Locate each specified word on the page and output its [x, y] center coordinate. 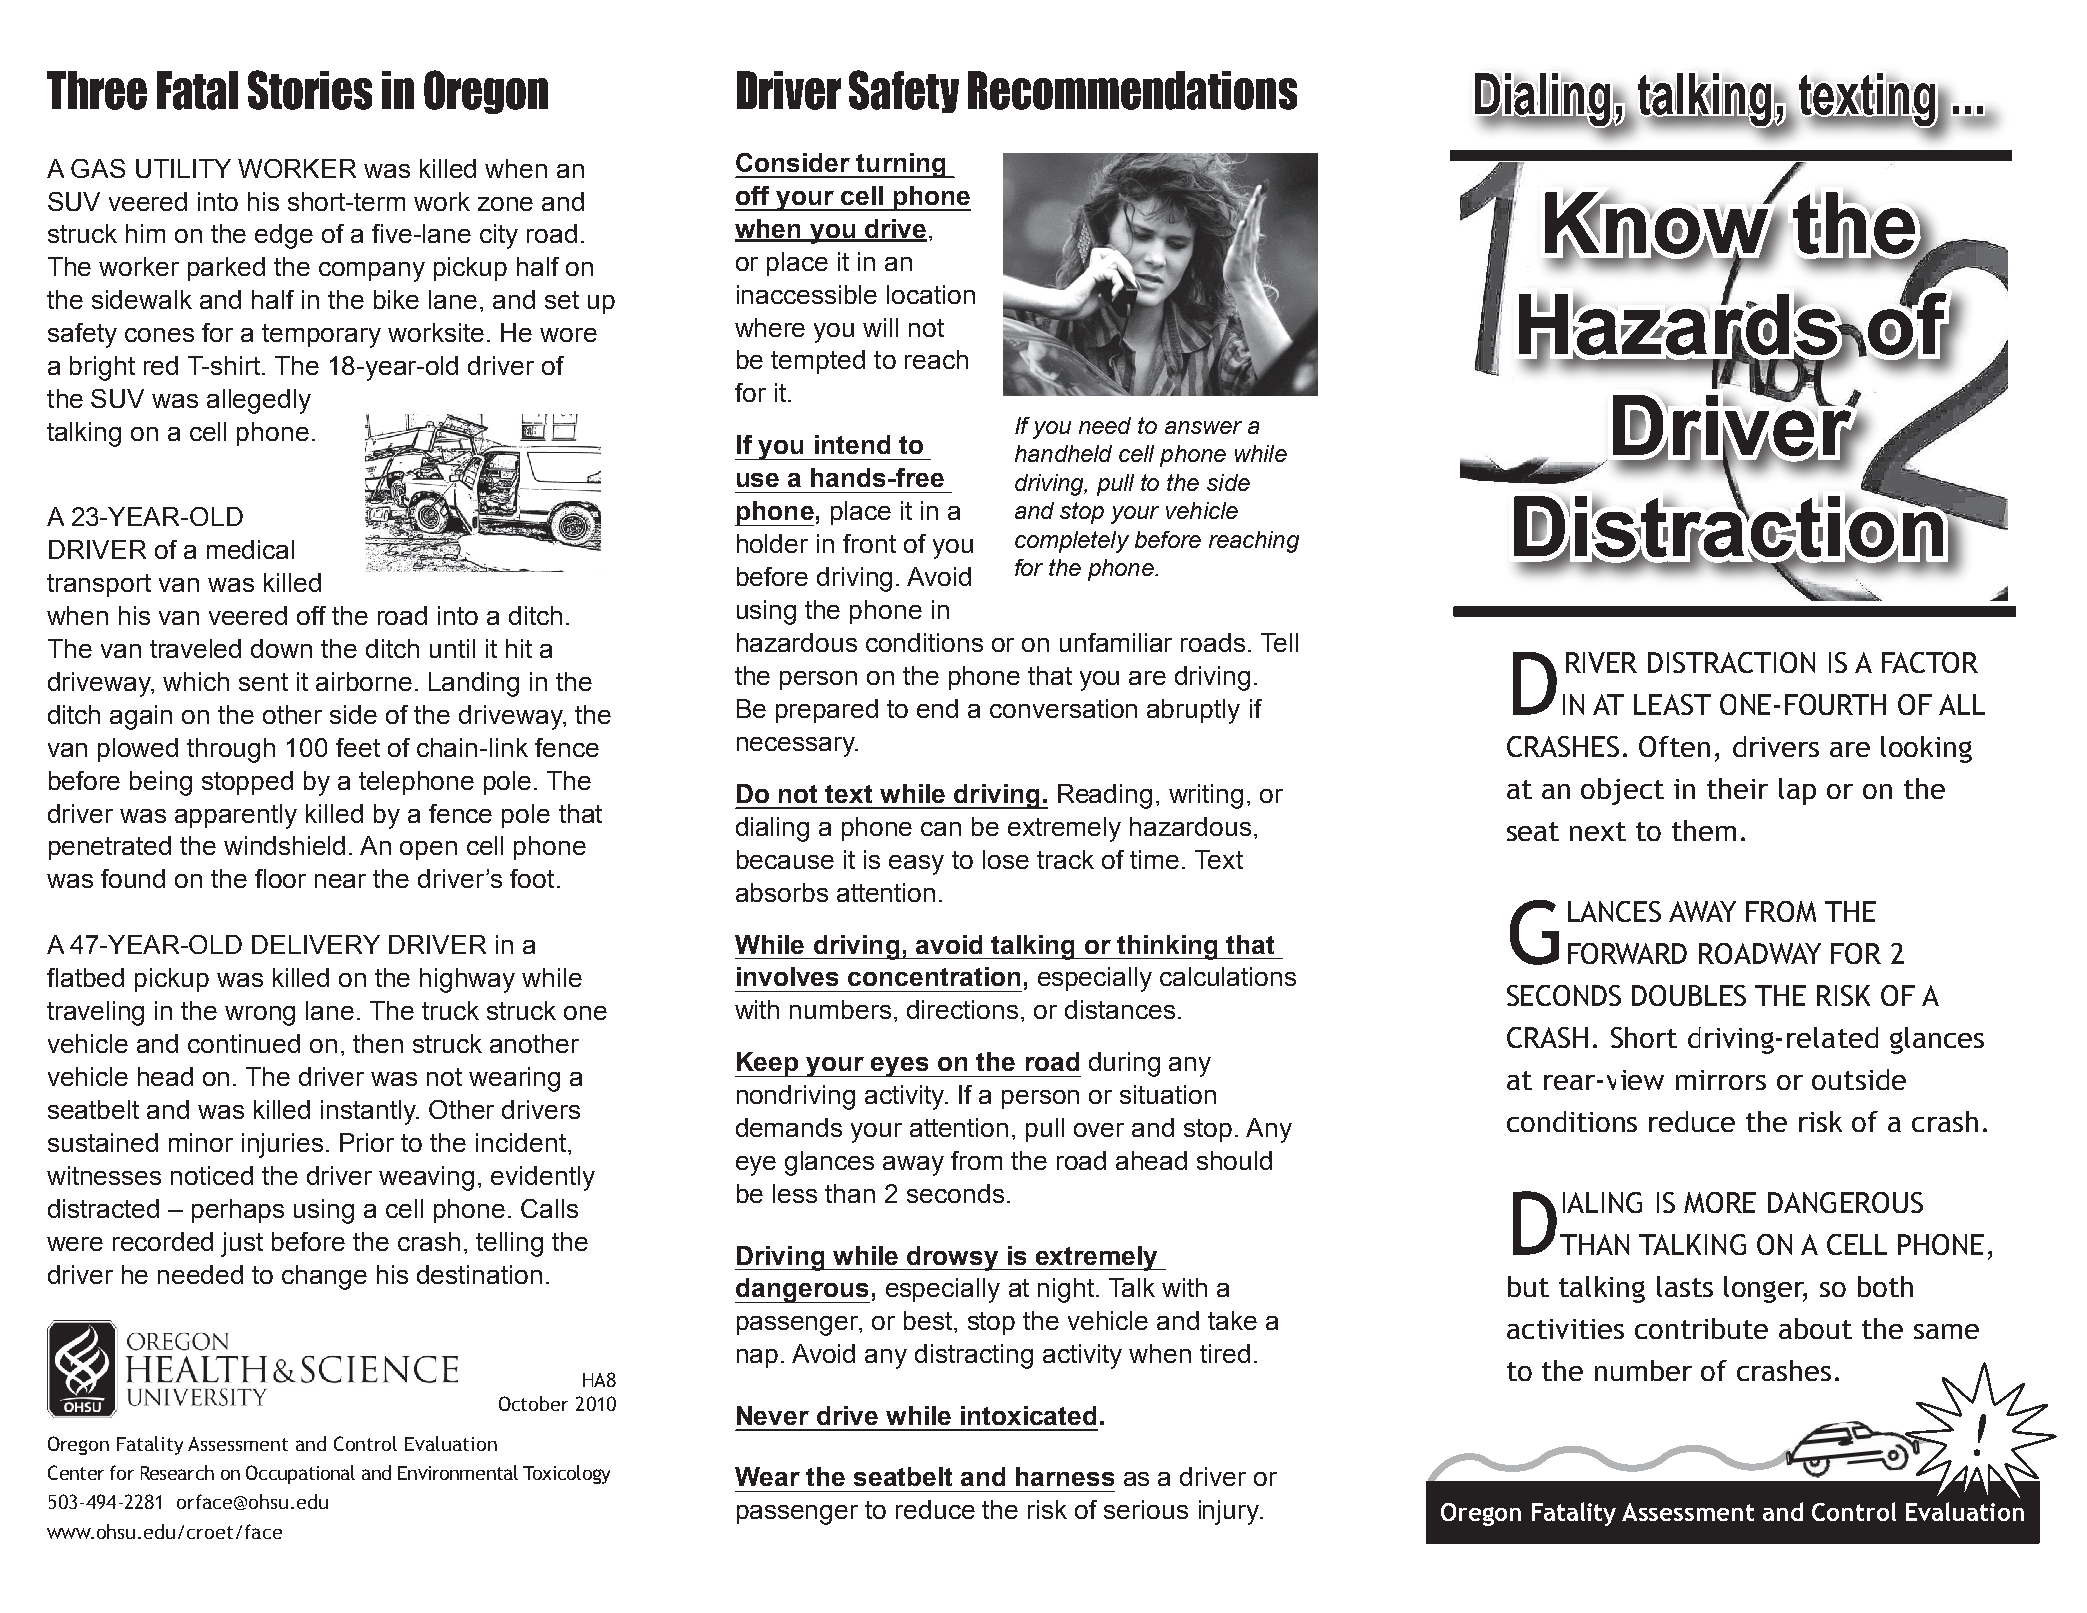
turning [901, 165]
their [1737, 788]
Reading [1105, 796]
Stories [310, 90]
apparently [236, 816]
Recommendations [1132, 90]
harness [1065, 1476]
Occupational [300, 1474]
